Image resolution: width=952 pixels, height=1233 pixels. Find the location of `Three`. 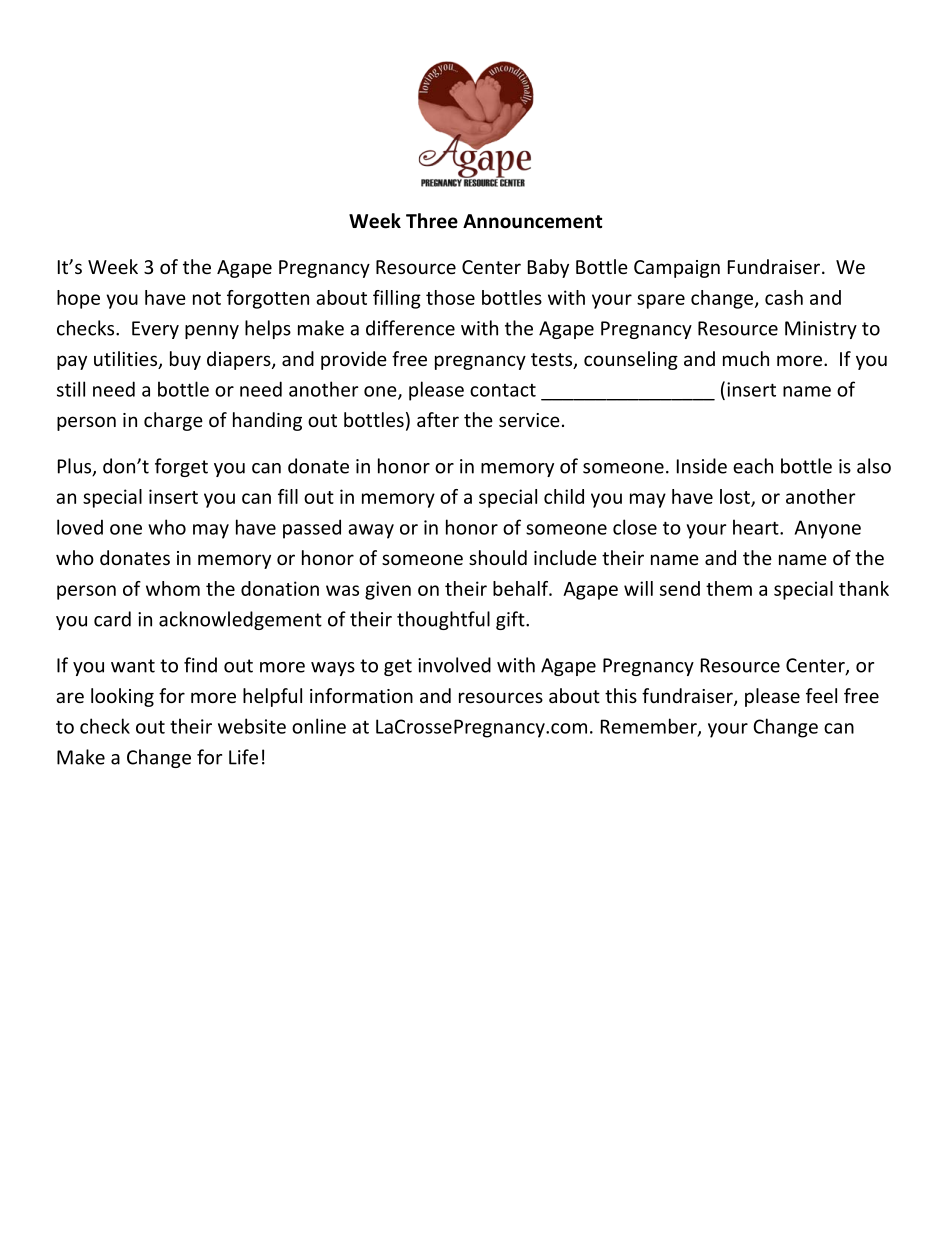

Three is located at coordinates (432, 221).
